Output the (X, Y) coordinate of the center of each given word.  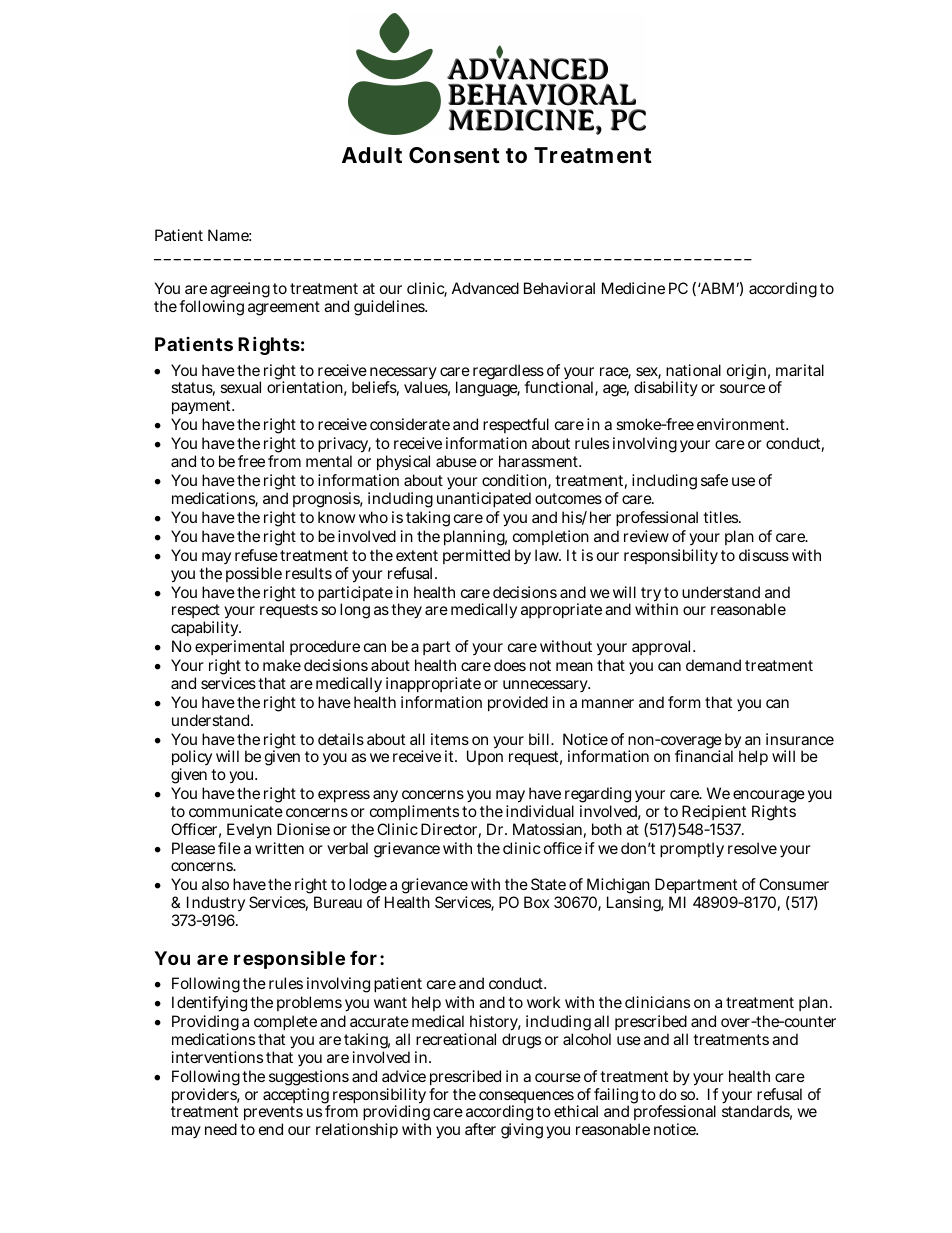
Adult (372, 155)
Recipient (713, 814)
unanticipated (484, 499)
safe (714, 480)
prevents (273, 1115)
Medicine (633, 288)
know (337, 517)
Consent (454, 155)
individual (540, 811)
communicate (236, 811)
